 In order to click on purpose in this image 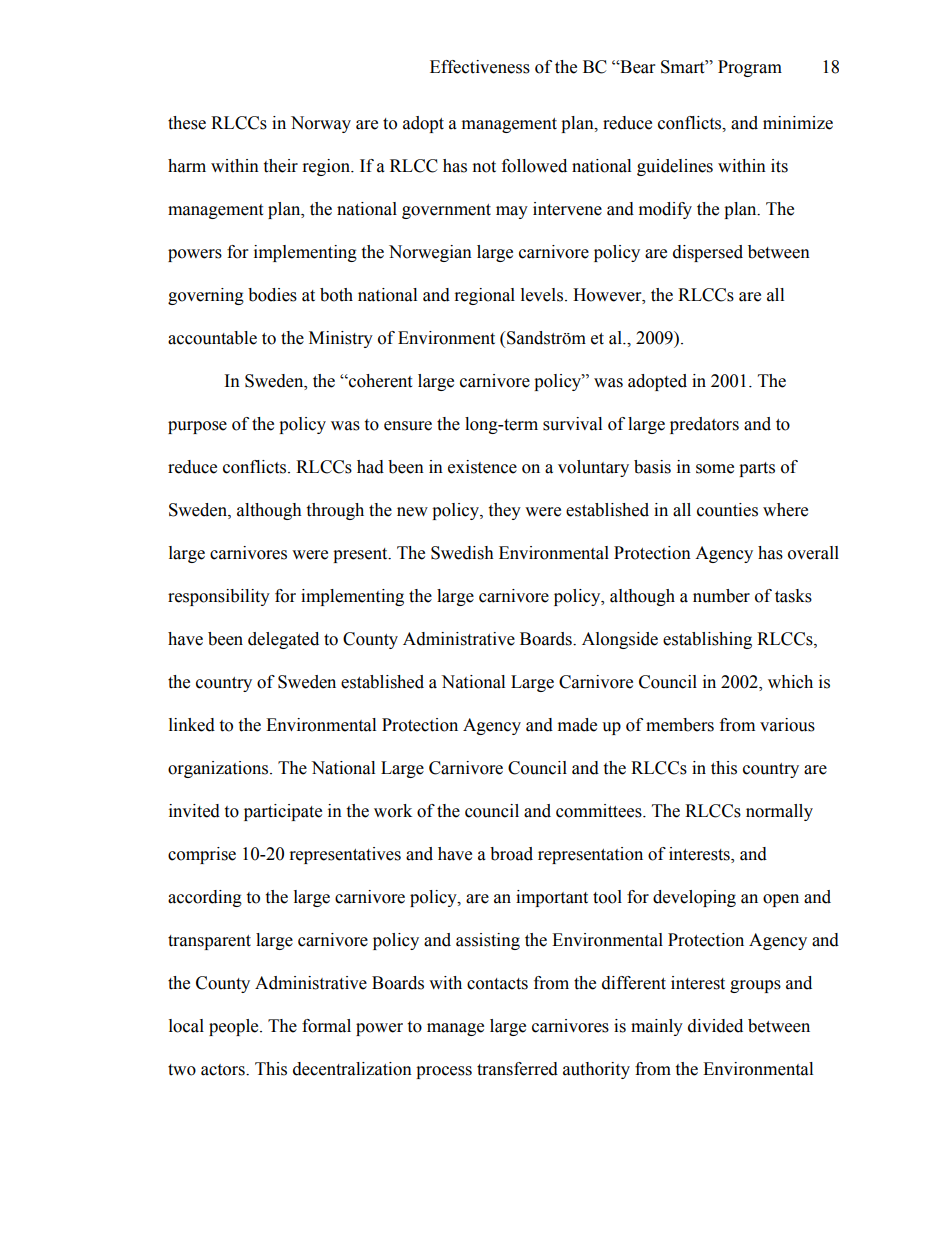, I will do `click(197, 427)`.
